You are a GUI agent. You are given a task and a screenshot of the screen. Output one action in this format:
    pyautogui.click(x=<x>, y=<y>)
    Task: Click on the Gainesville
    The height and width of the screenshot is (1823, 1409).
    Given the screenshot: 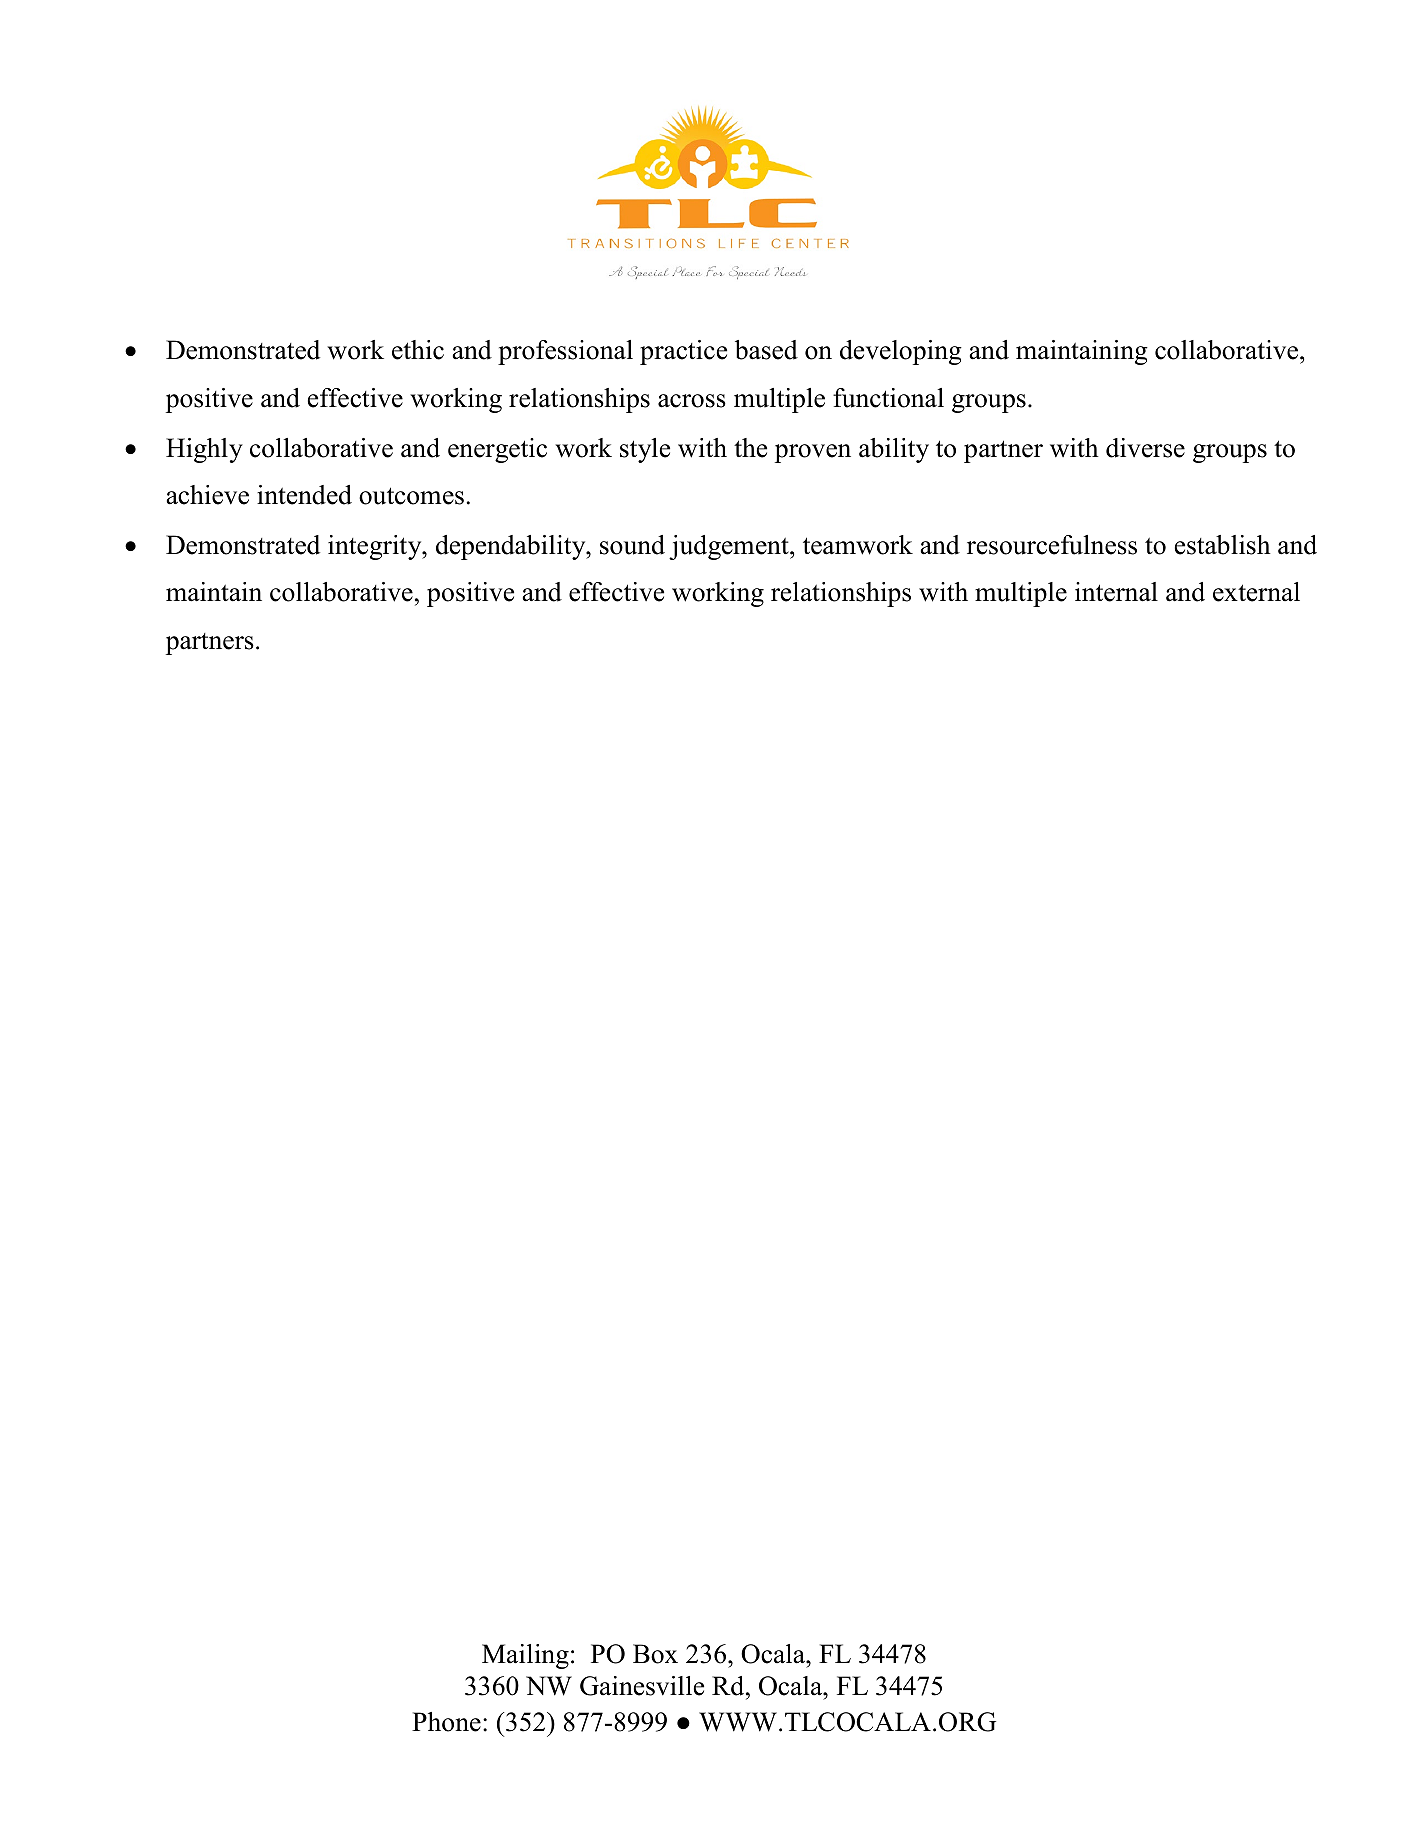 What is the action you would take?
    pyautogui.click(x=642, y=1686)
